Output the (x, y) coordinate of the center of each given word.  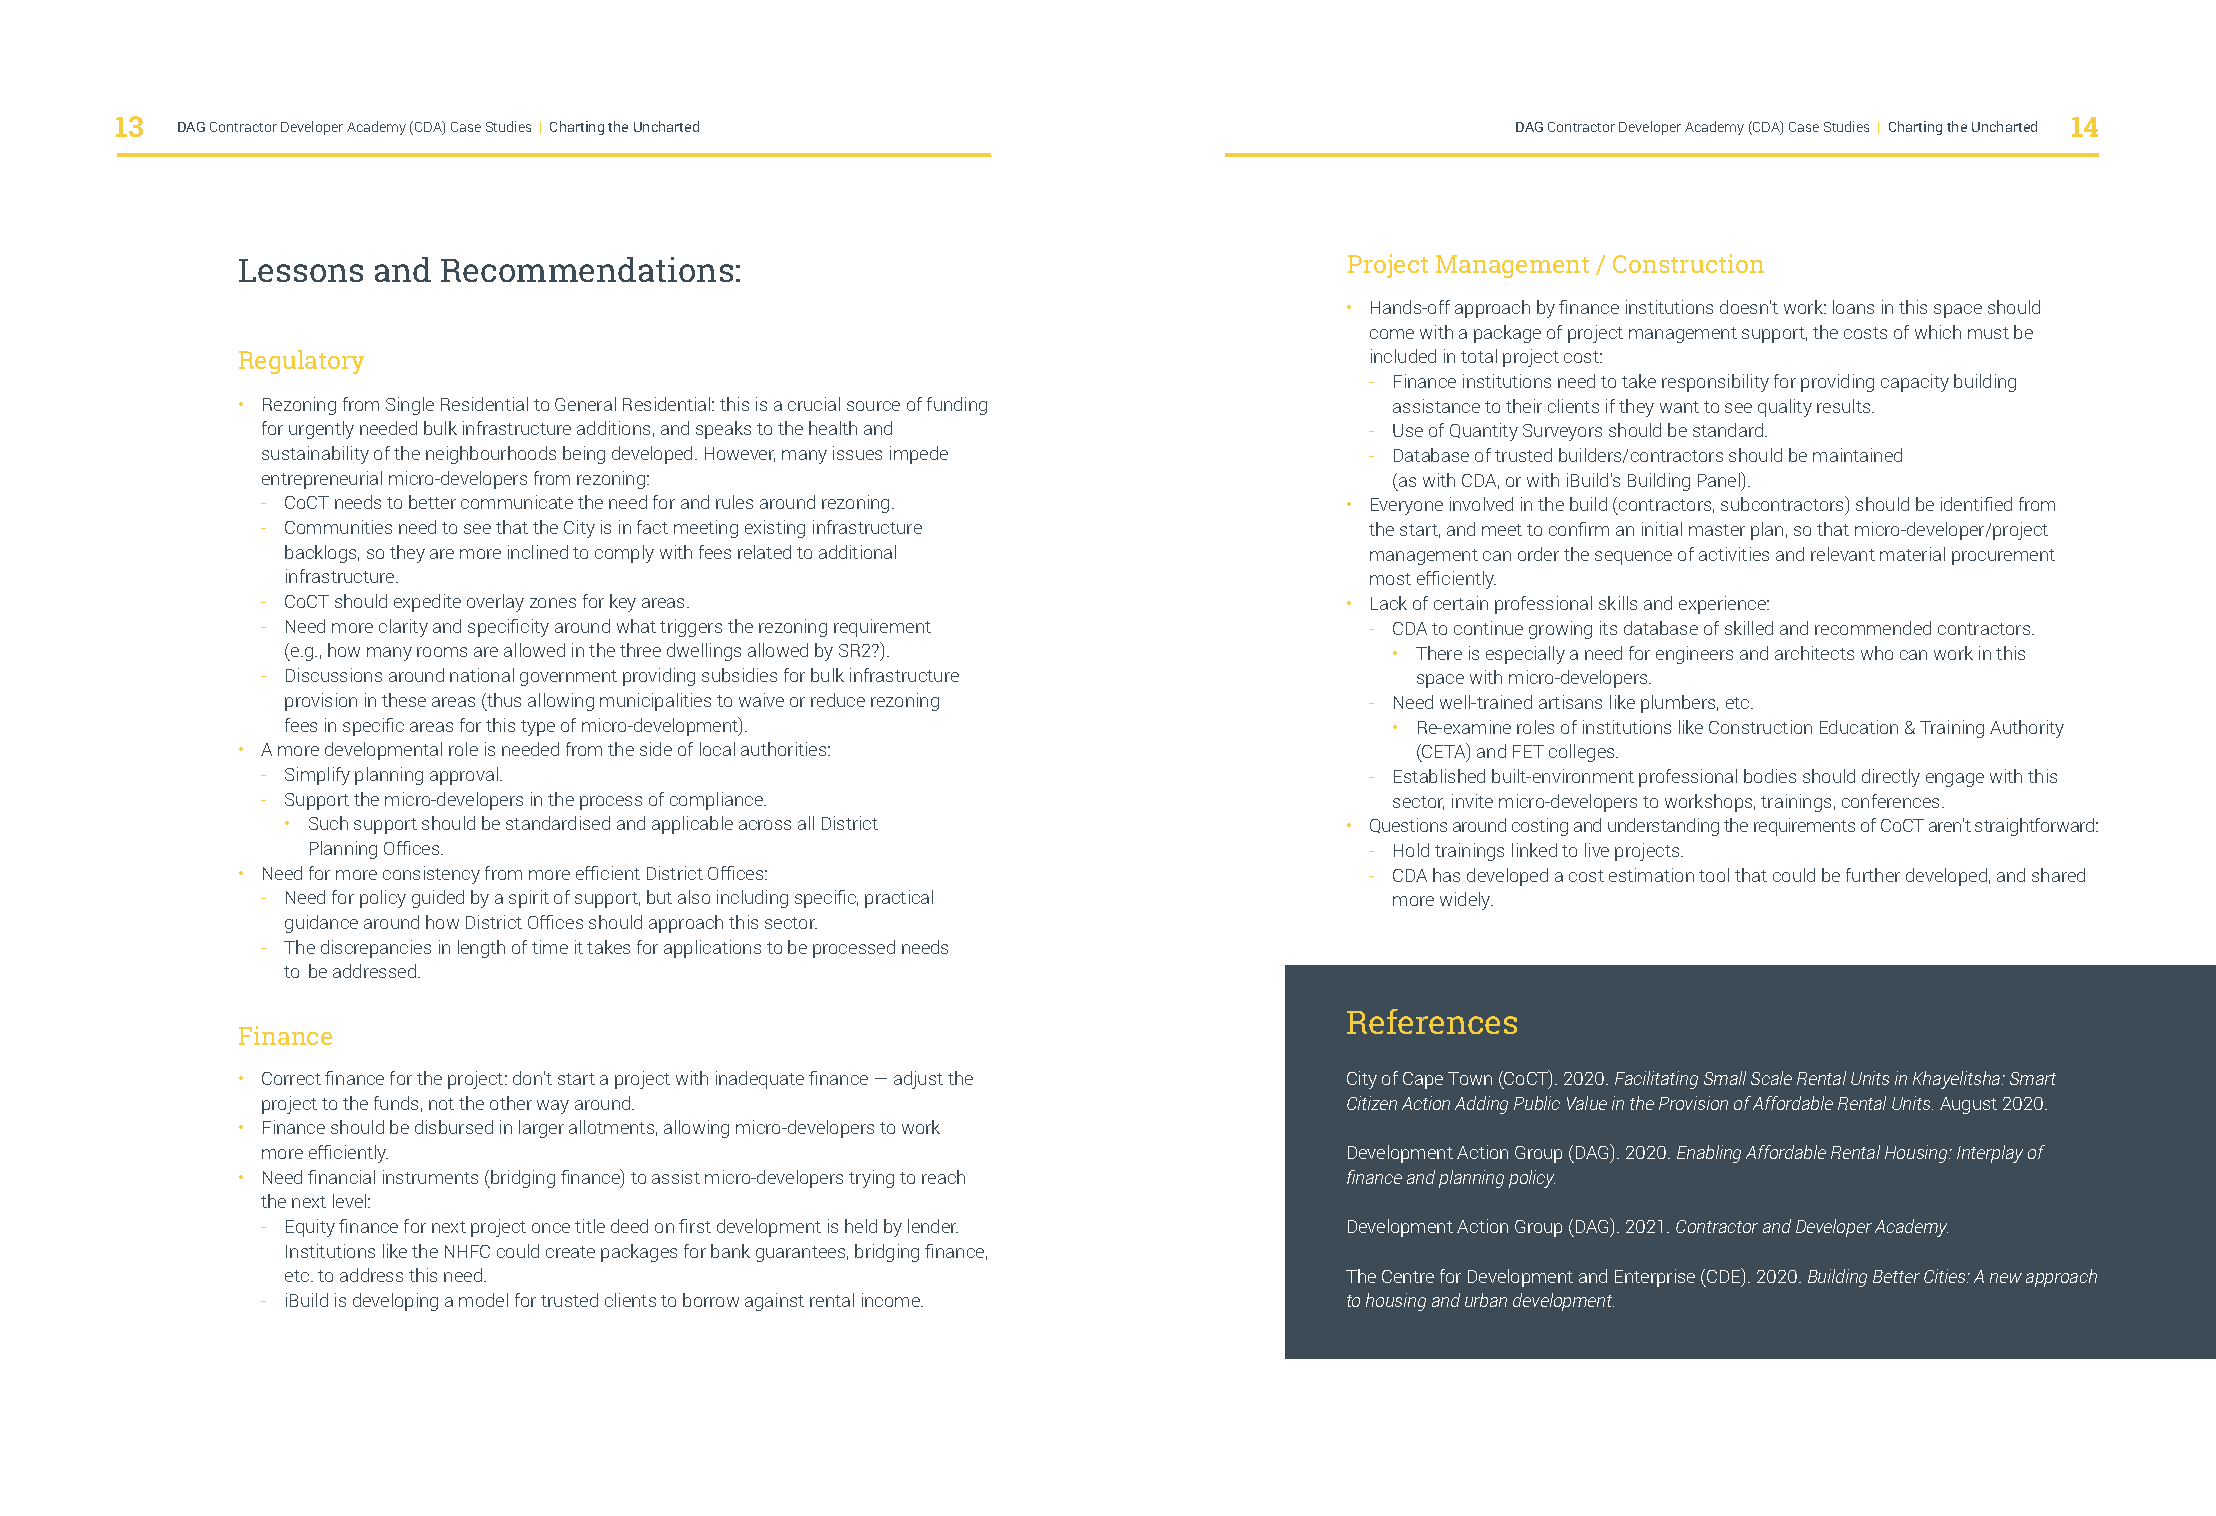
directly (1891, 778)
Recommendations (587, 269)
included (1403, 356)
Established (1439, 776)
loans (1853, 307)
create (570, 1252)
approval (464, 776)
